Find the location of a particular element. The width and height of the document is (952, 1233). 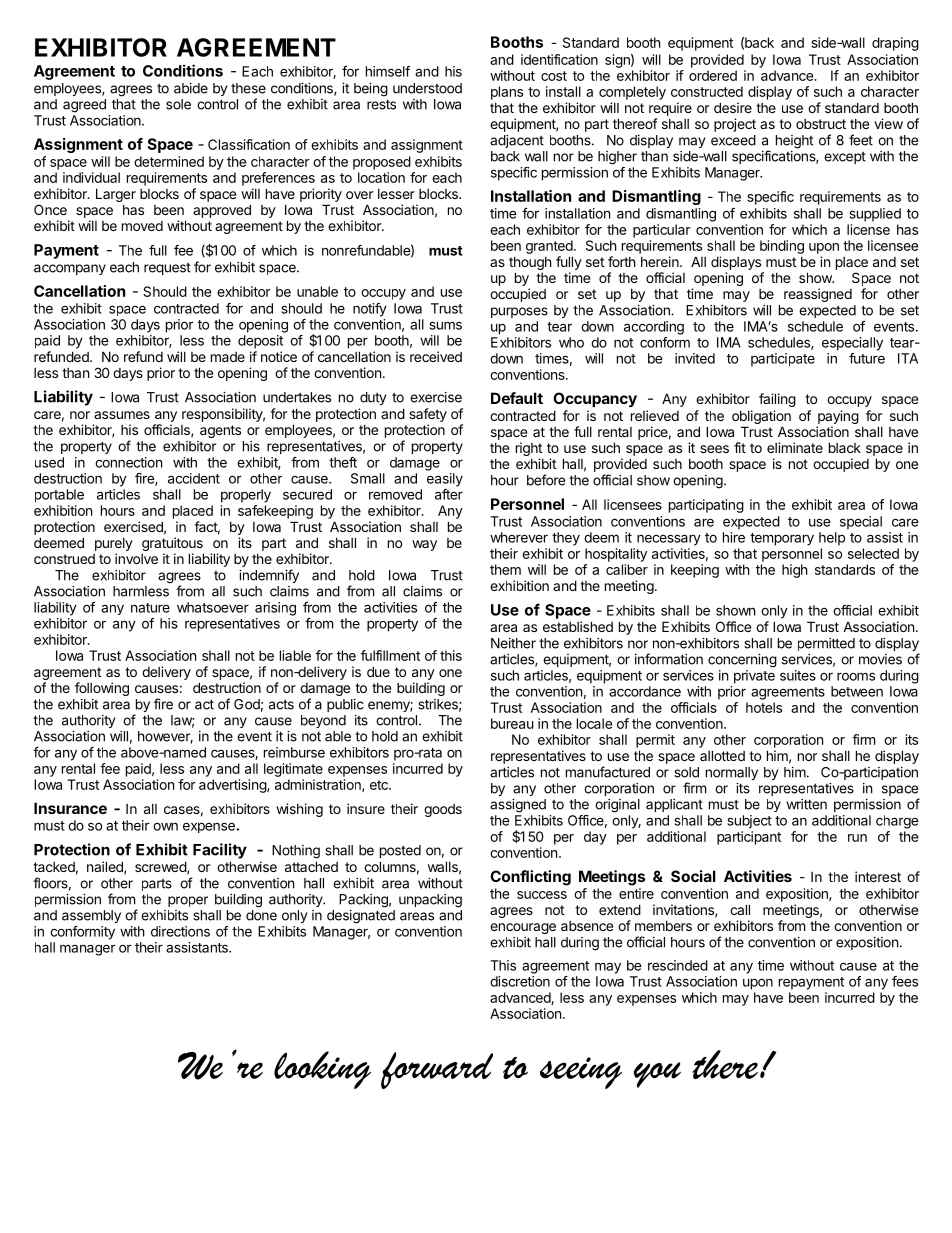

abide is located at coordinates (191, 88).
